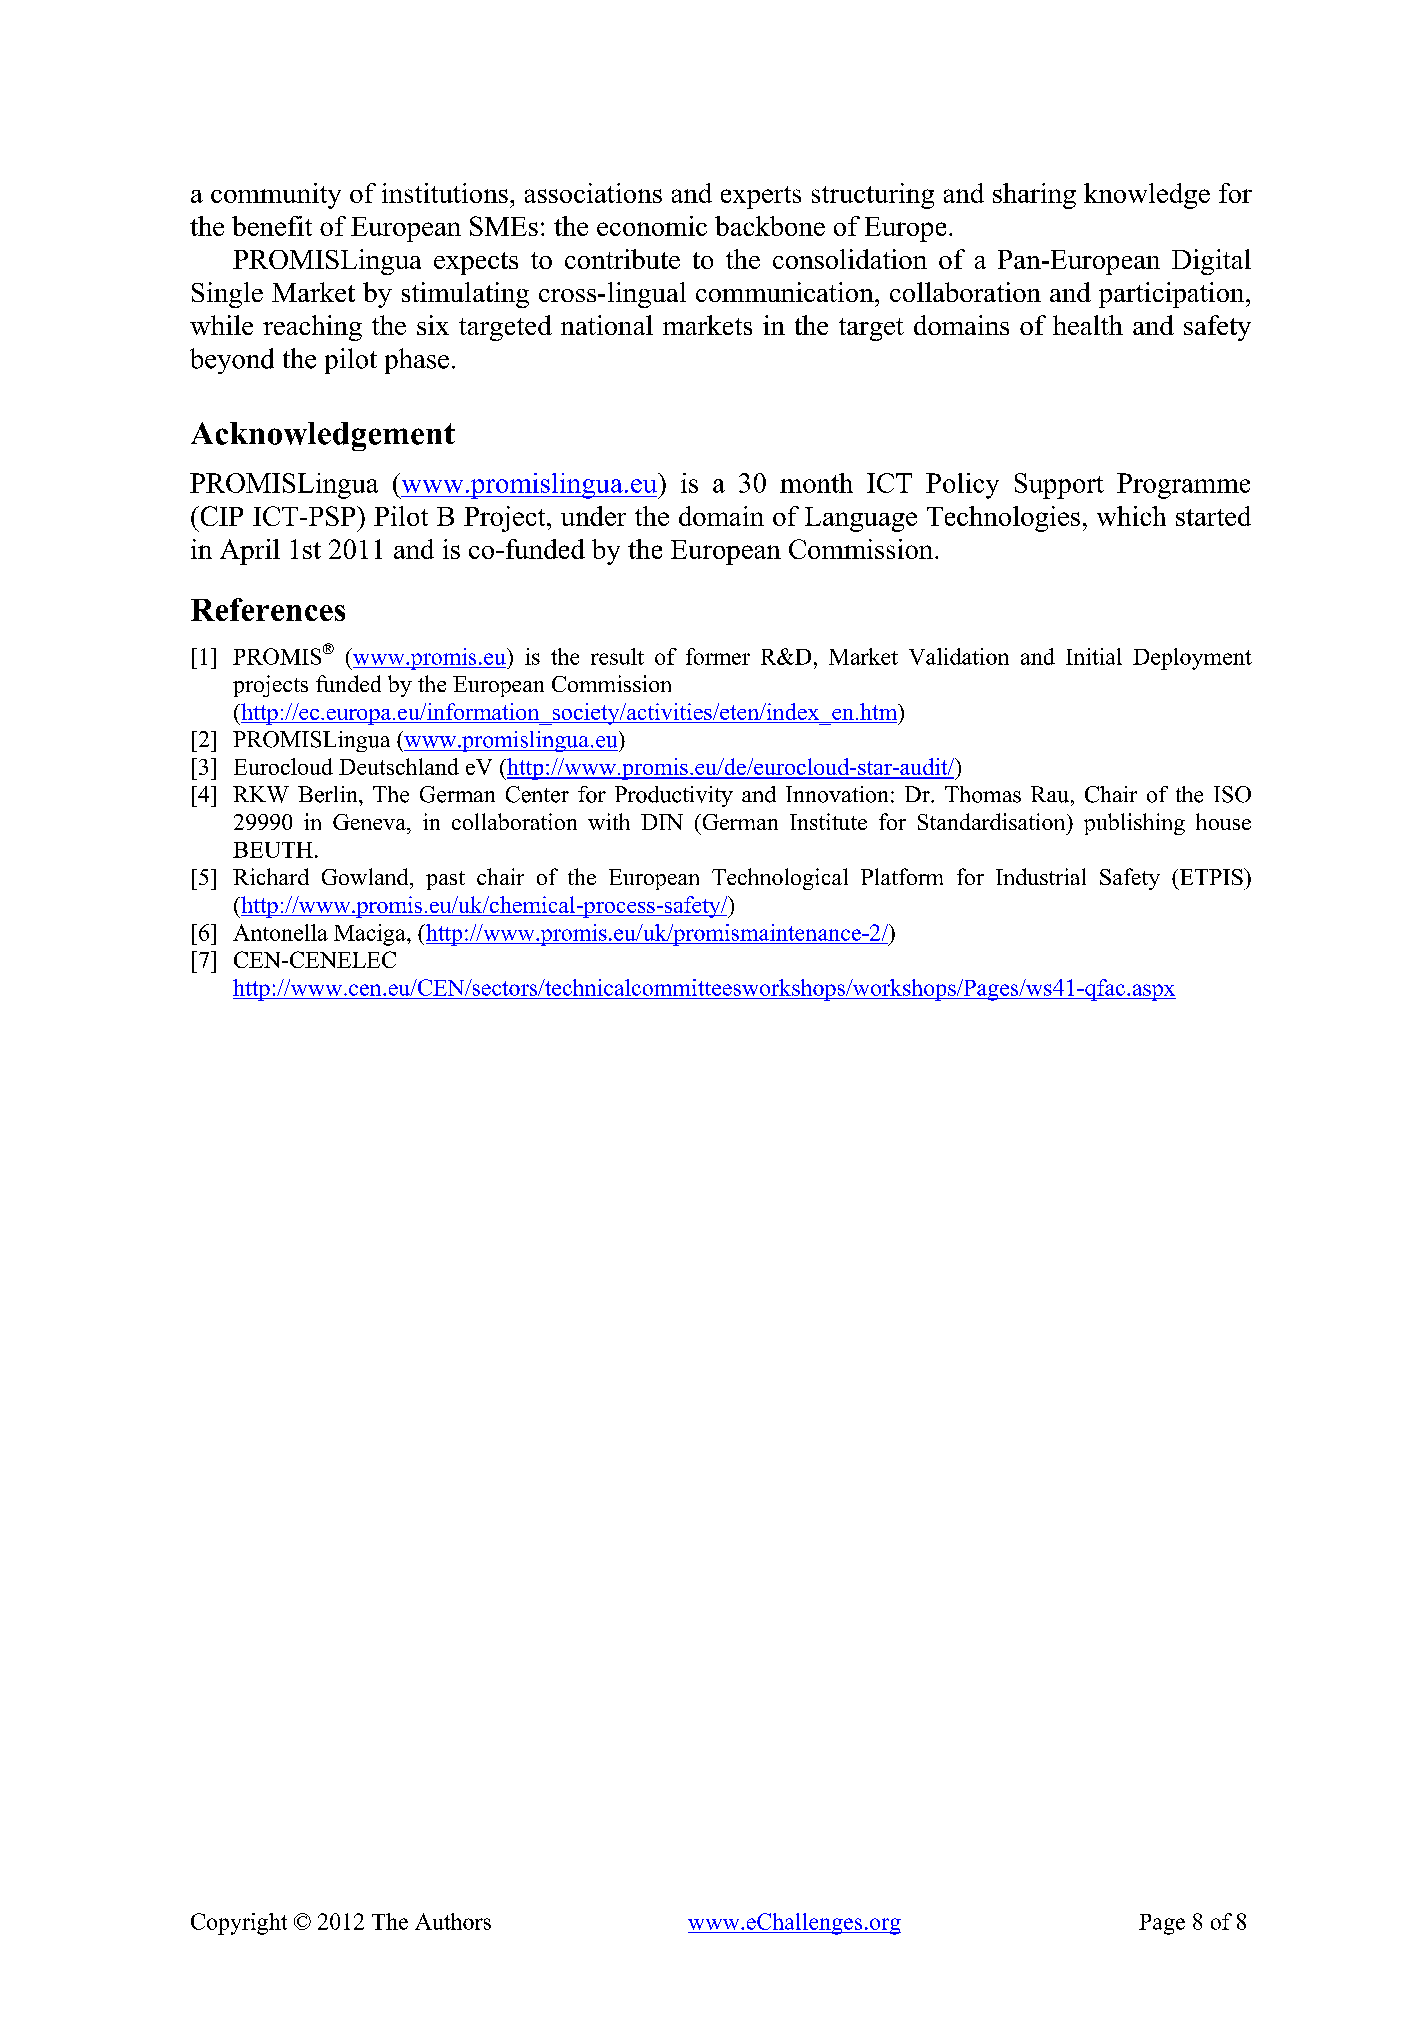 The width and height of the page is (1427, 2020). Describe the element at coordinates (1041, 876) in the page. I see `Industrial` at that location.
